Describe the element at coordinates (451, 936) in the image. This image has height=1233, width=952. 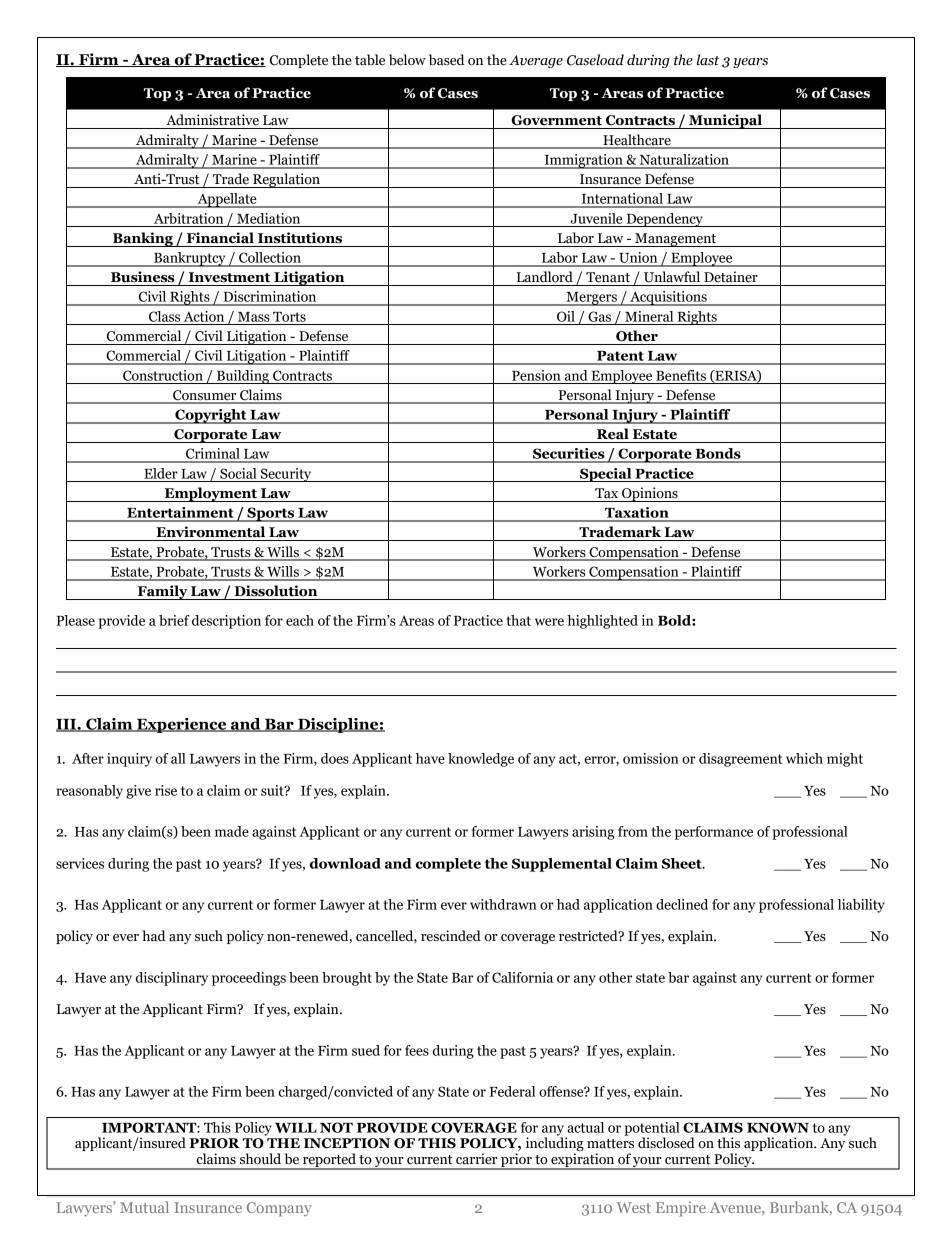
I see `rescinded` at that location.
